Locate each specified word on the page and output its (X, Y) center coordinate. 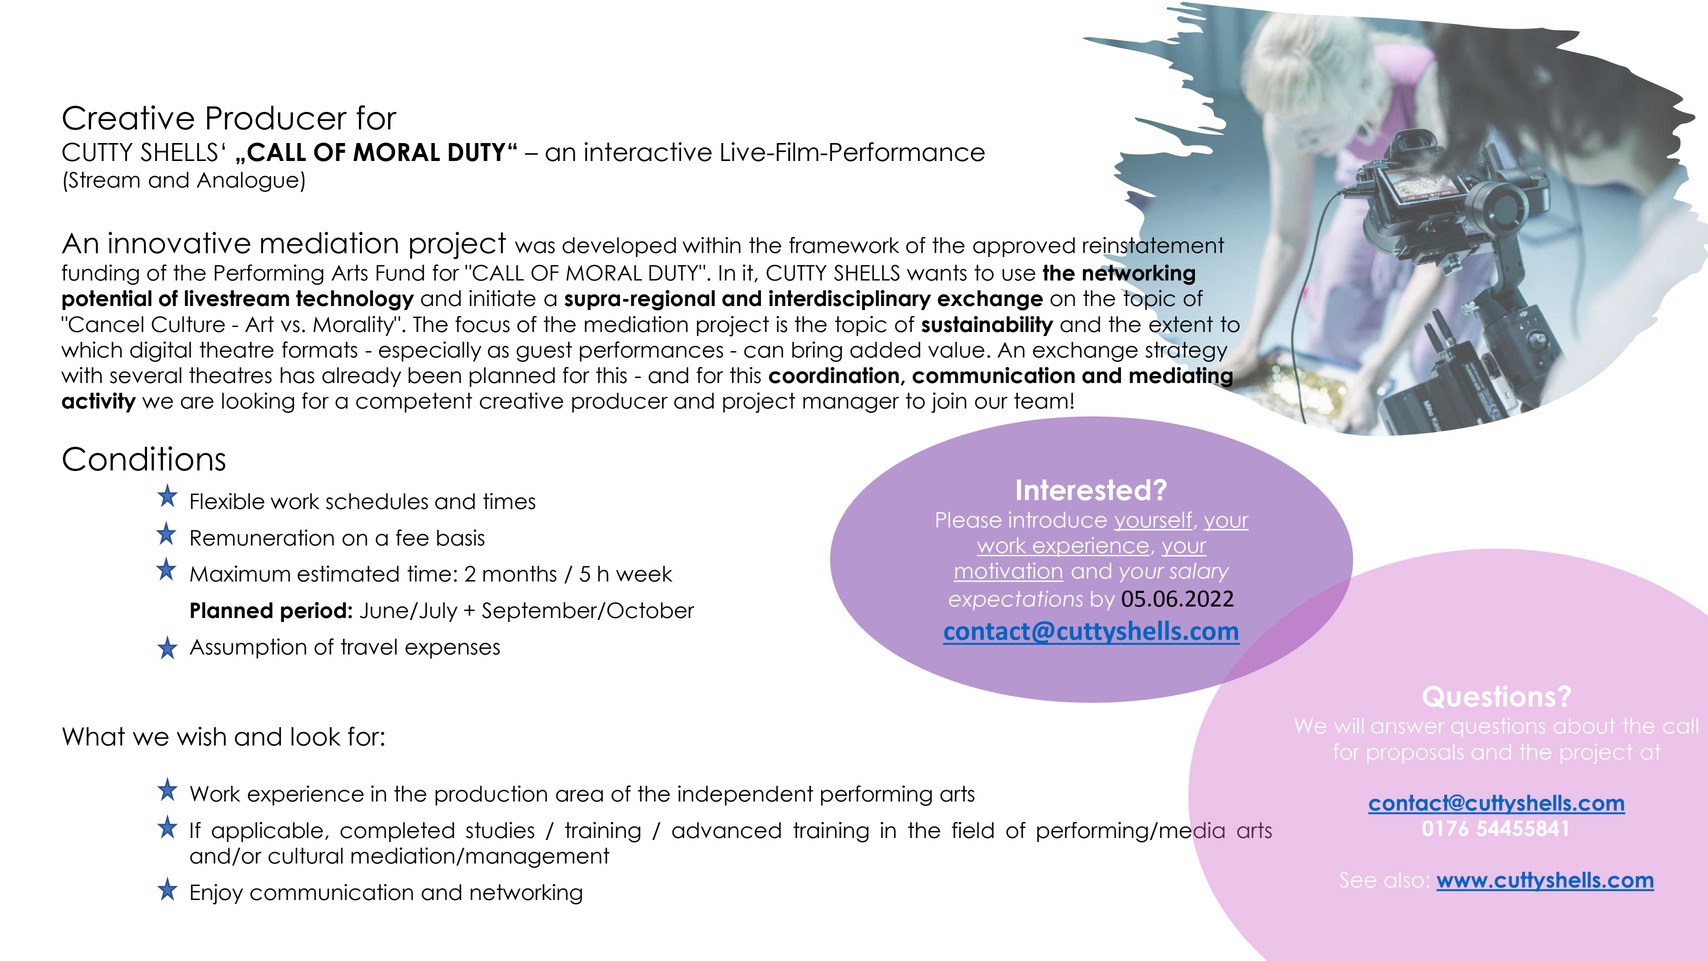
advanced (726, 830)
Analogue (248, 181)
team (1041, 400)
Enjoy (217, 894)
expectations (1016, 600)
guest (544, 351)
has (297, 375)
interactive (648, 152)
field (973, 830)
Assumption (248, 648)
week (644, 574)
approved (1024, 247)
